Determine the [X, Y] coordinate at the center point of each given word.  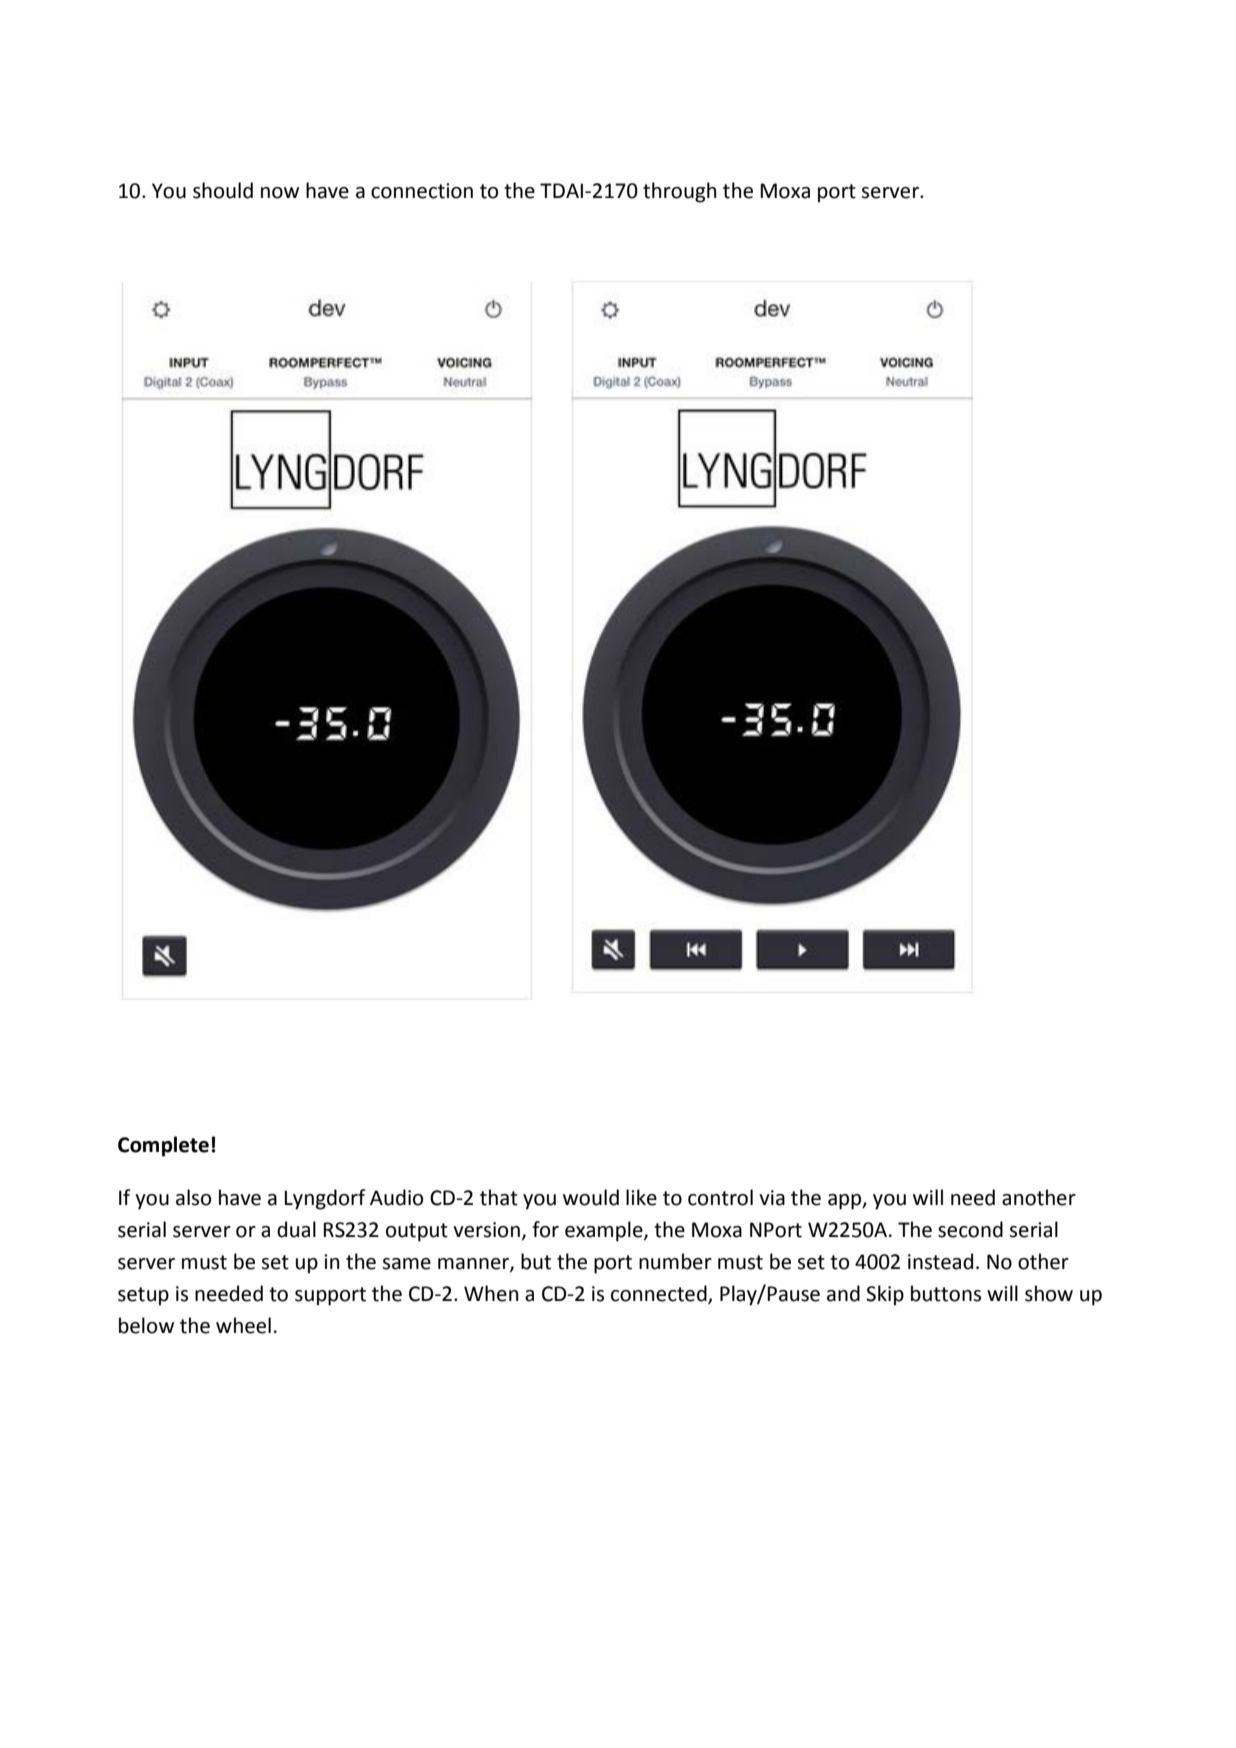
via [772, 1198]
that [499, 1197]
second [970, 1229]
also [193, 1197]
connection [422, 191]
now [280, 193]
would [591, 1197]
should [223, 190]
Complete [163, 1146]
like [641, 1197]
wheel [243, 1325]
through [679, 192]
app [846, 1202]
